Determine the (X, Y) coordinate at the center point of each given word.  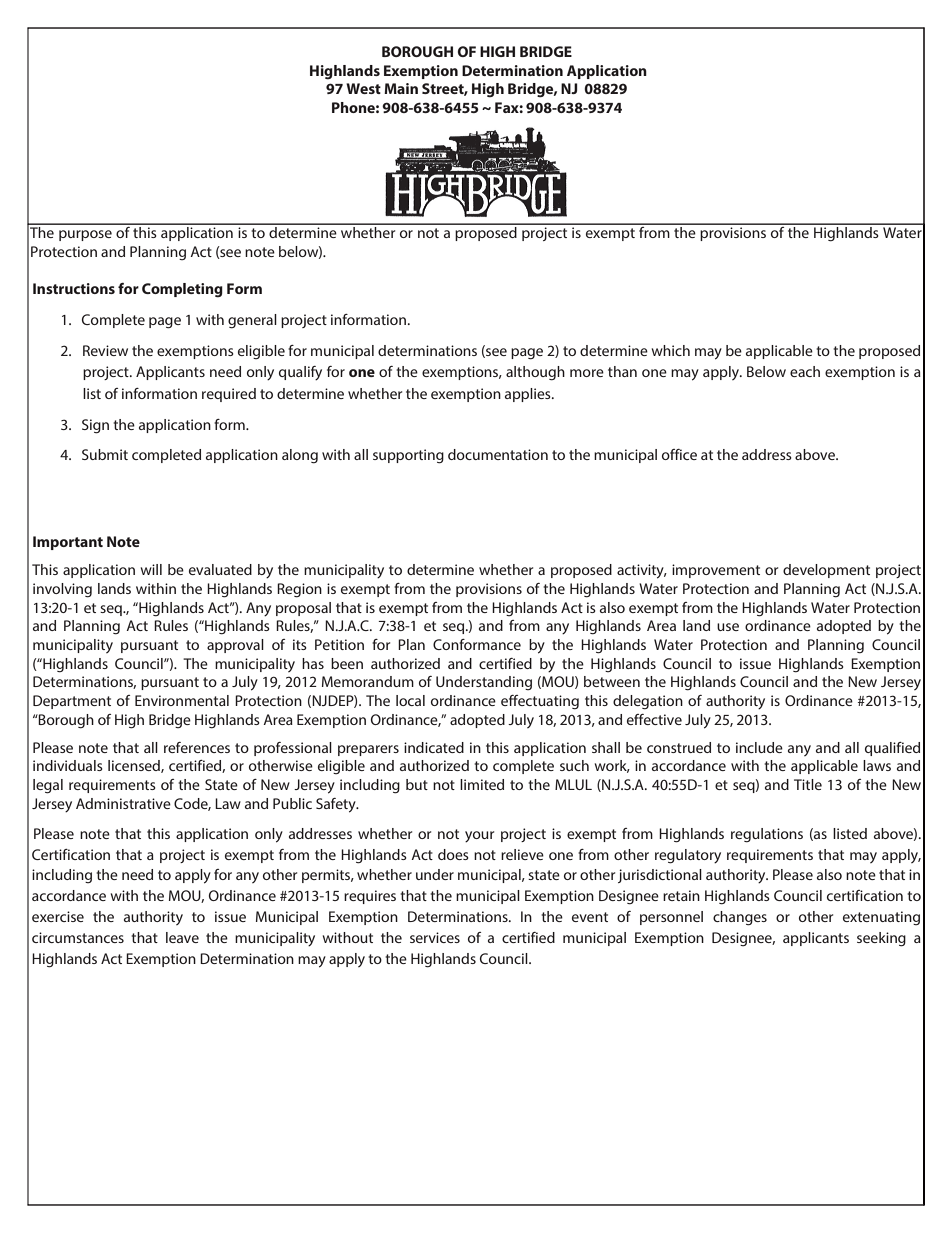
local (410, 700)
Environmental (182, 700)
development (826, 571)
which (671, 350)
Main (401, 88)
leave (182, 937)
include (759, 747)
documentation (498, 454)
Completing (182, 290)
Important (68, 543)
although (535, 373)
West (363, 88)
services (435, 937)
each (805, 371)
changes (740, 918)
